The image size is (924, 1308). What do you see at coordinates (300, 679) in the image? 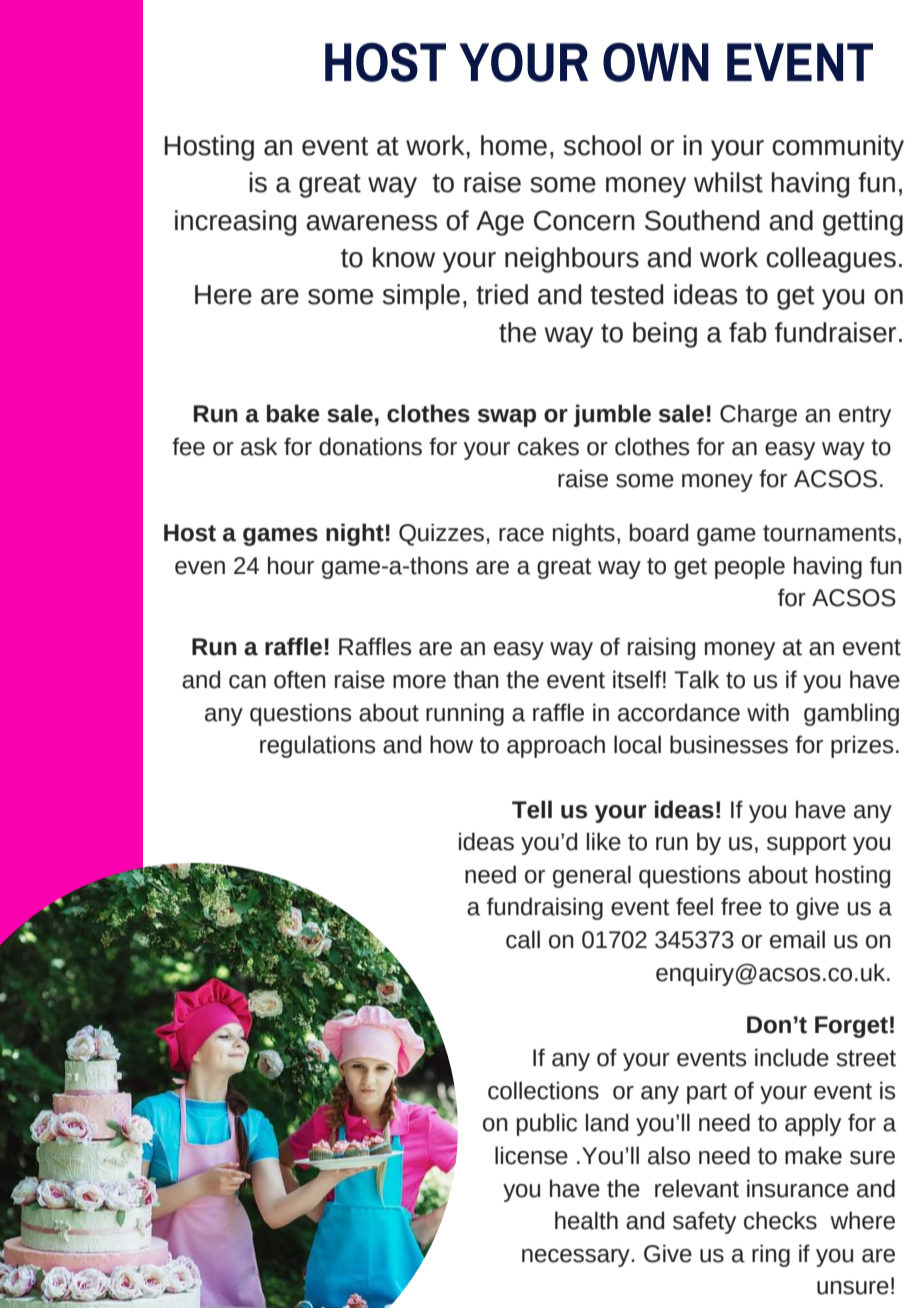
I see `often` at bounding box center [300, 679].
